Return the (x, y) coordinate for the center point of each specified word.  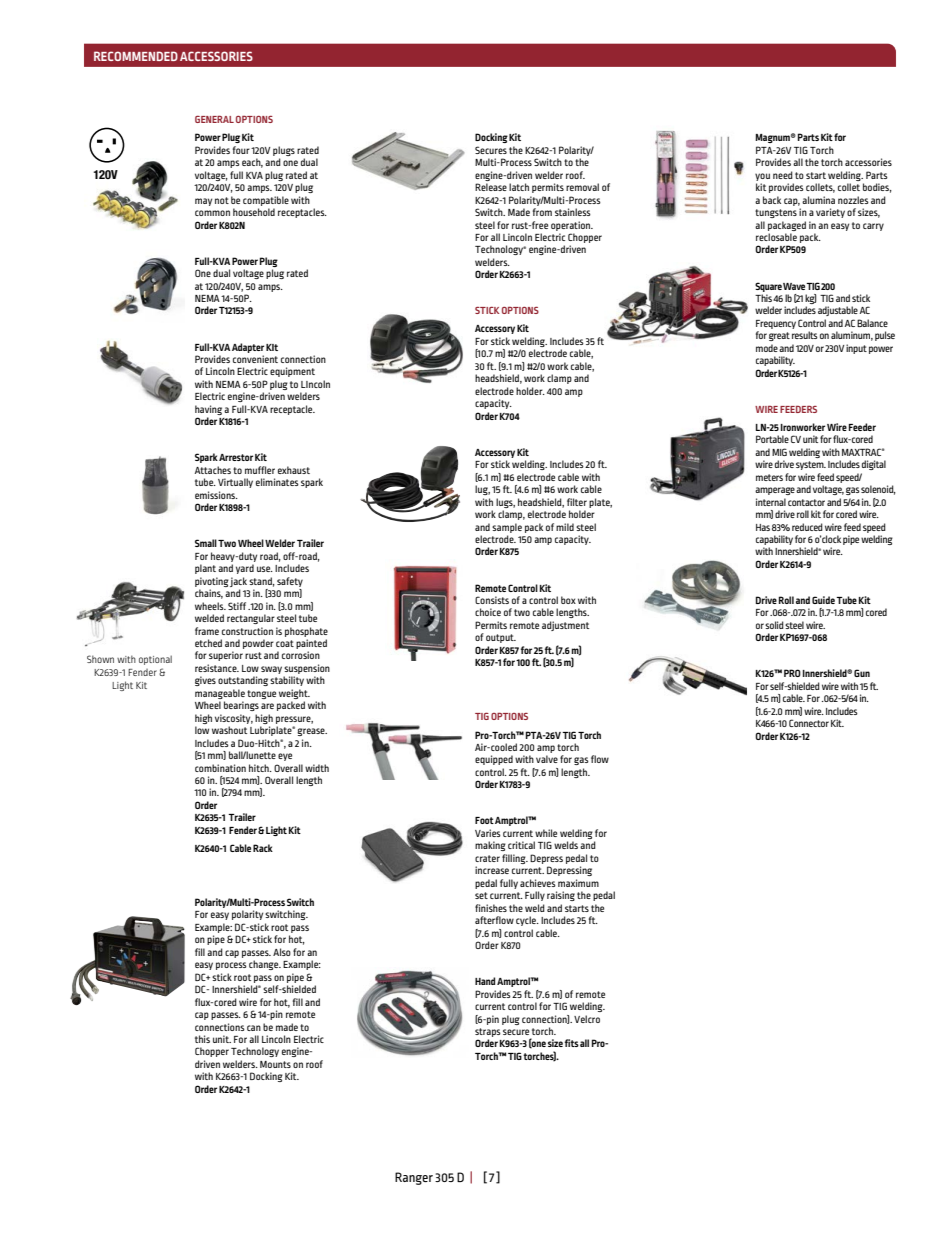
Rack (263, 848)
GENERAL (214, 119)
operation (572, 226)
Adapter (248, 348)
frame (207, 631)
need (783, 175)
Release (491, 187)
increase (492, 870)
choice (488, 612)
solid (774, 625)
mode (767, 348)
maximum (578, 883)
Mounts (275, 1064)
